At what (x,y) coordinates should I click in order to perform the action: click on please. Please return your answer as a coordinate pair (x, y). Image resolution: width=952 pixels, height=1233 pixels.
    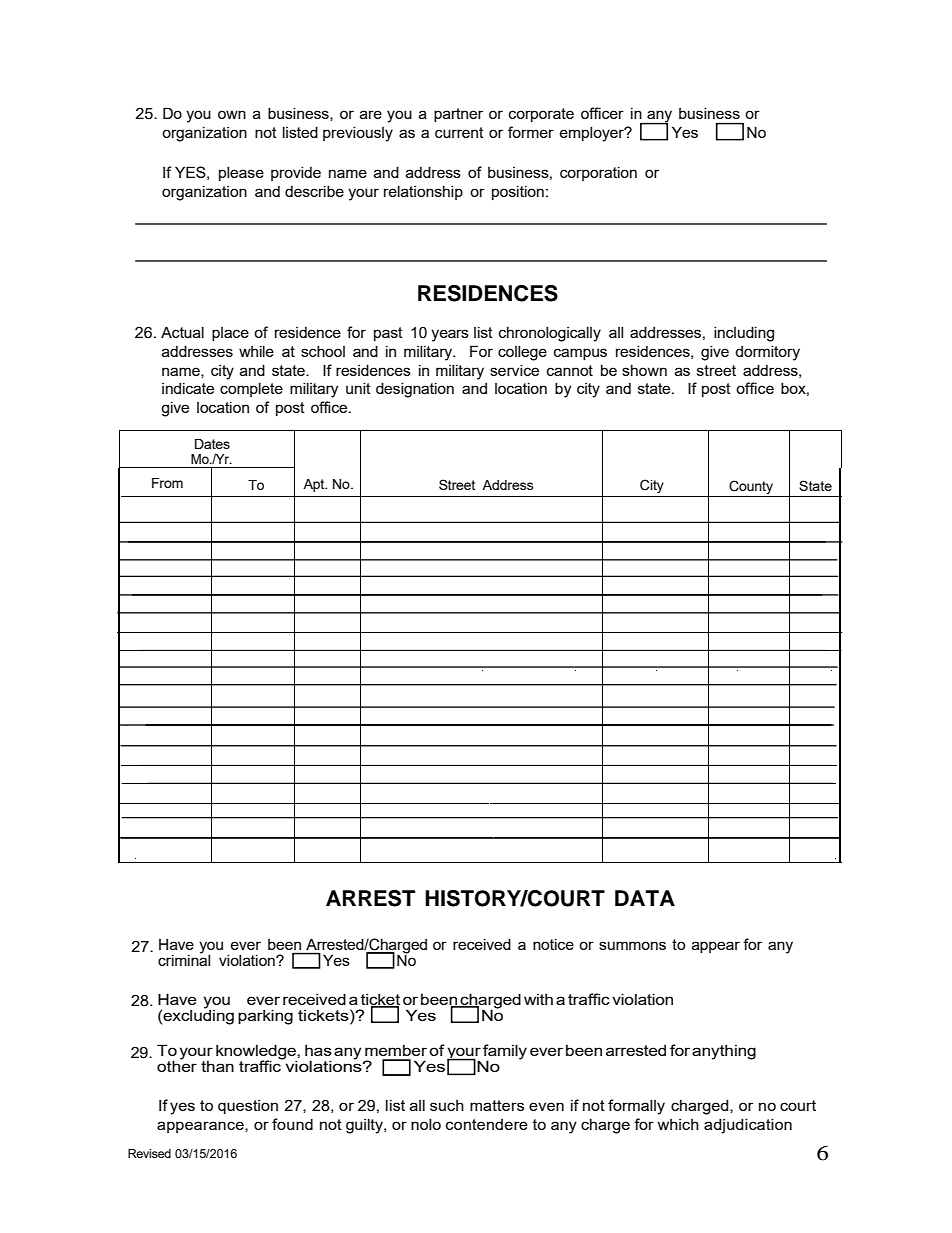
    Looking at the image, I should click on (241, 174).
